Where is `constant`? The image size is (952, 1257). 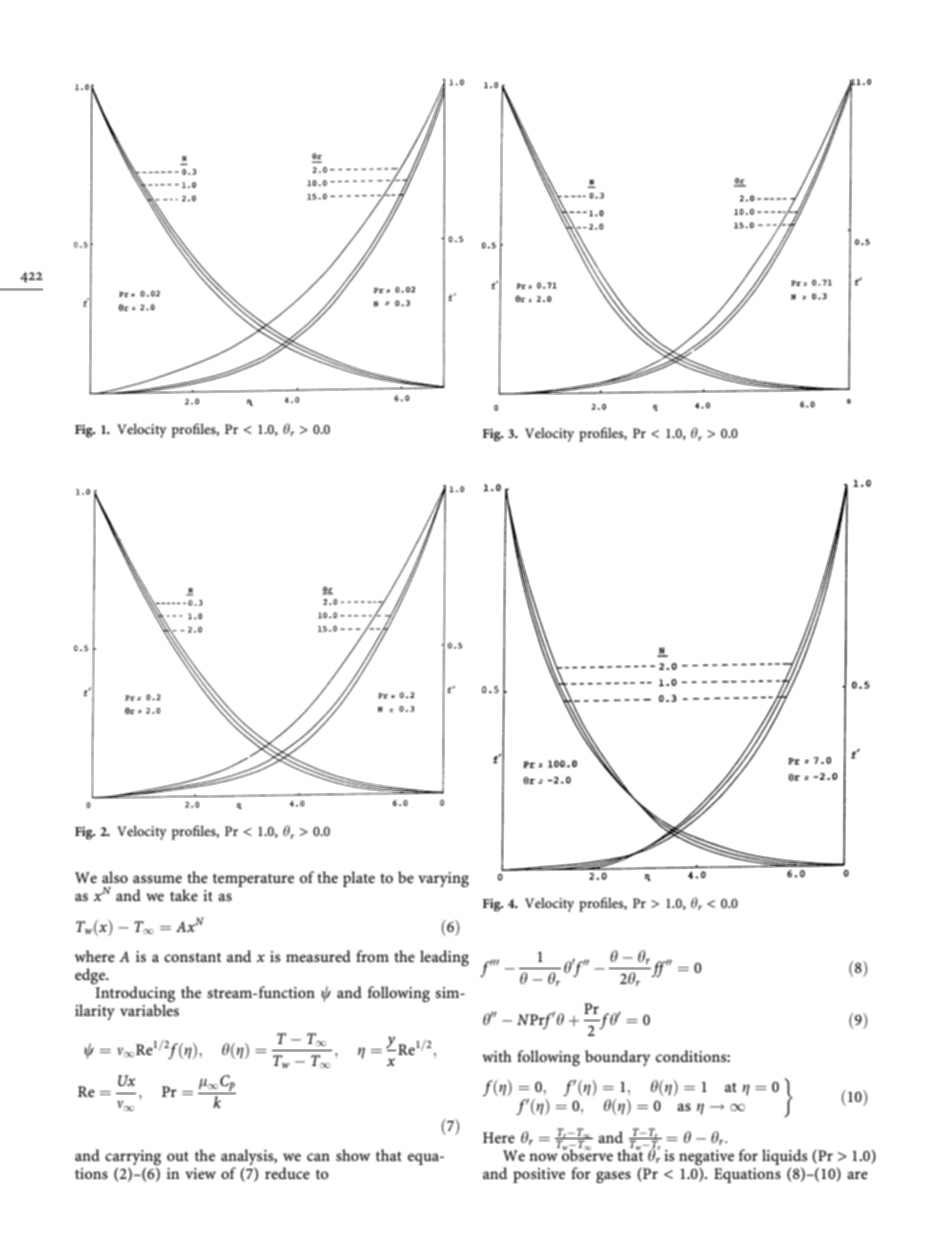 constant is located at coordinates (192, 957).
